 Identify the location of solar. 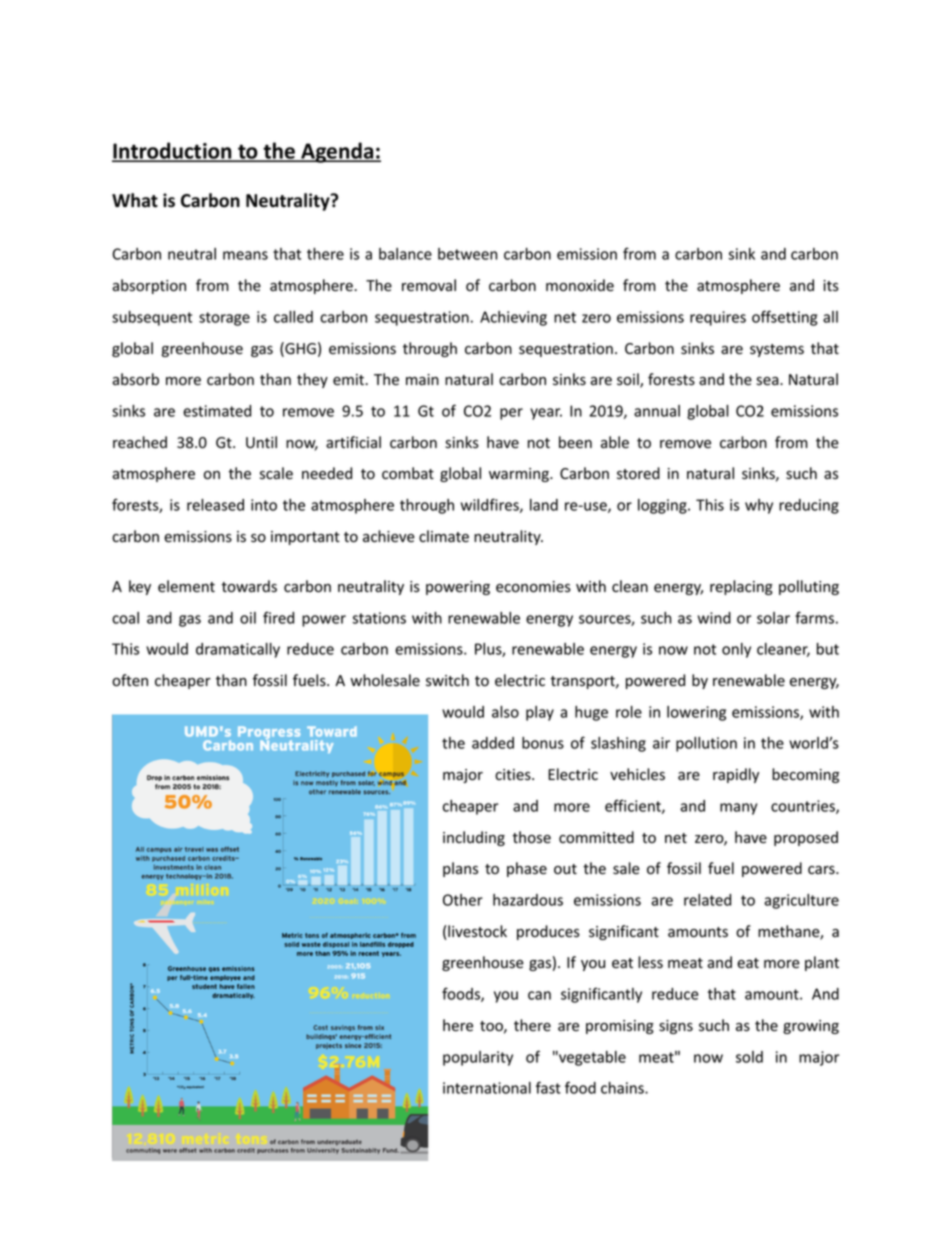
(773, 618).
